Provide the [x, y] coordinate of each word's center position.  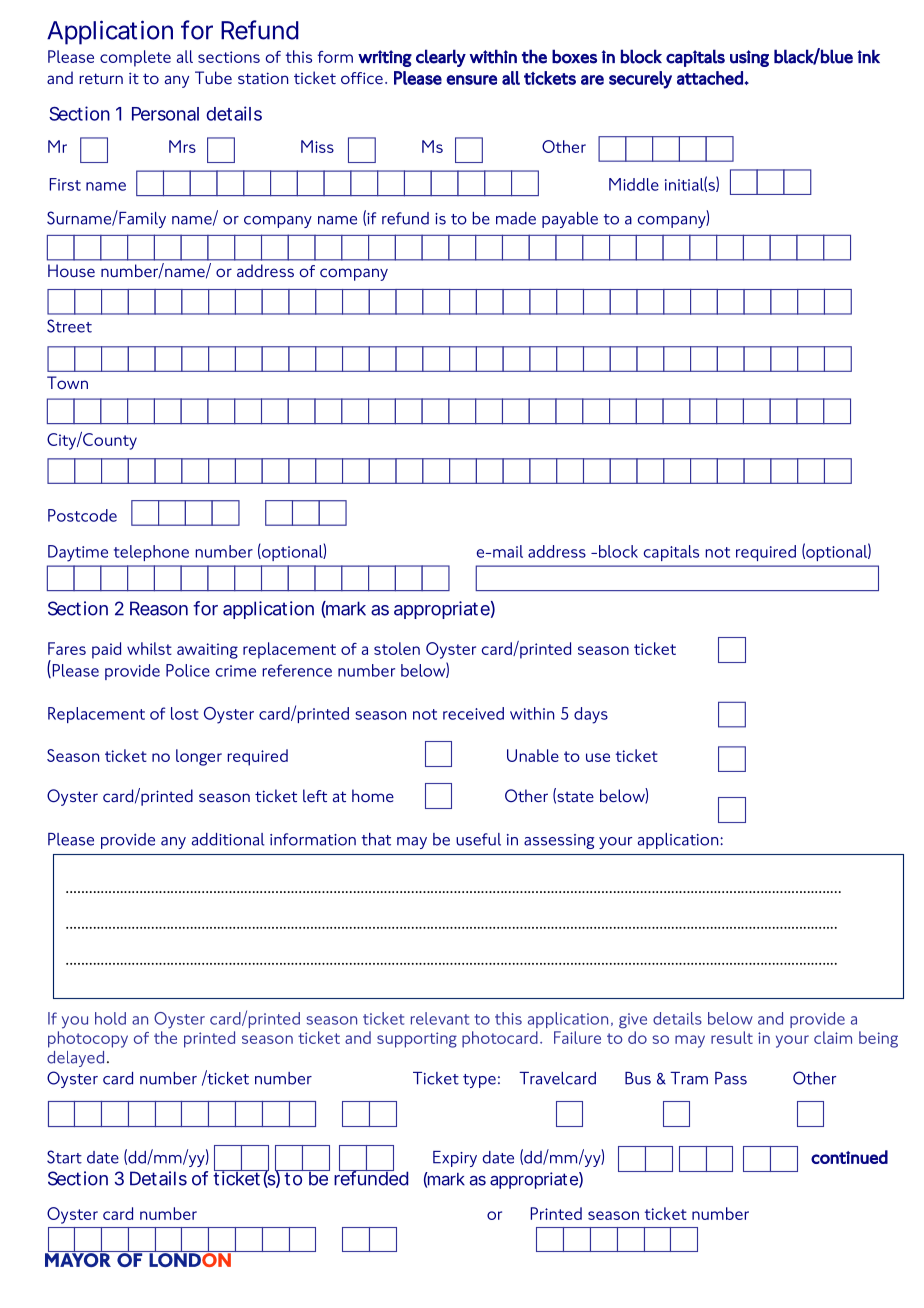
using [749, 58]
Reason [159, 608]
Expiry [455, 1159]
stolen [397, 648]
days [591, 715]
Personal [165, 114]
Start [64, 1157]
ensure [471, 80]
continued [849, 1157]
